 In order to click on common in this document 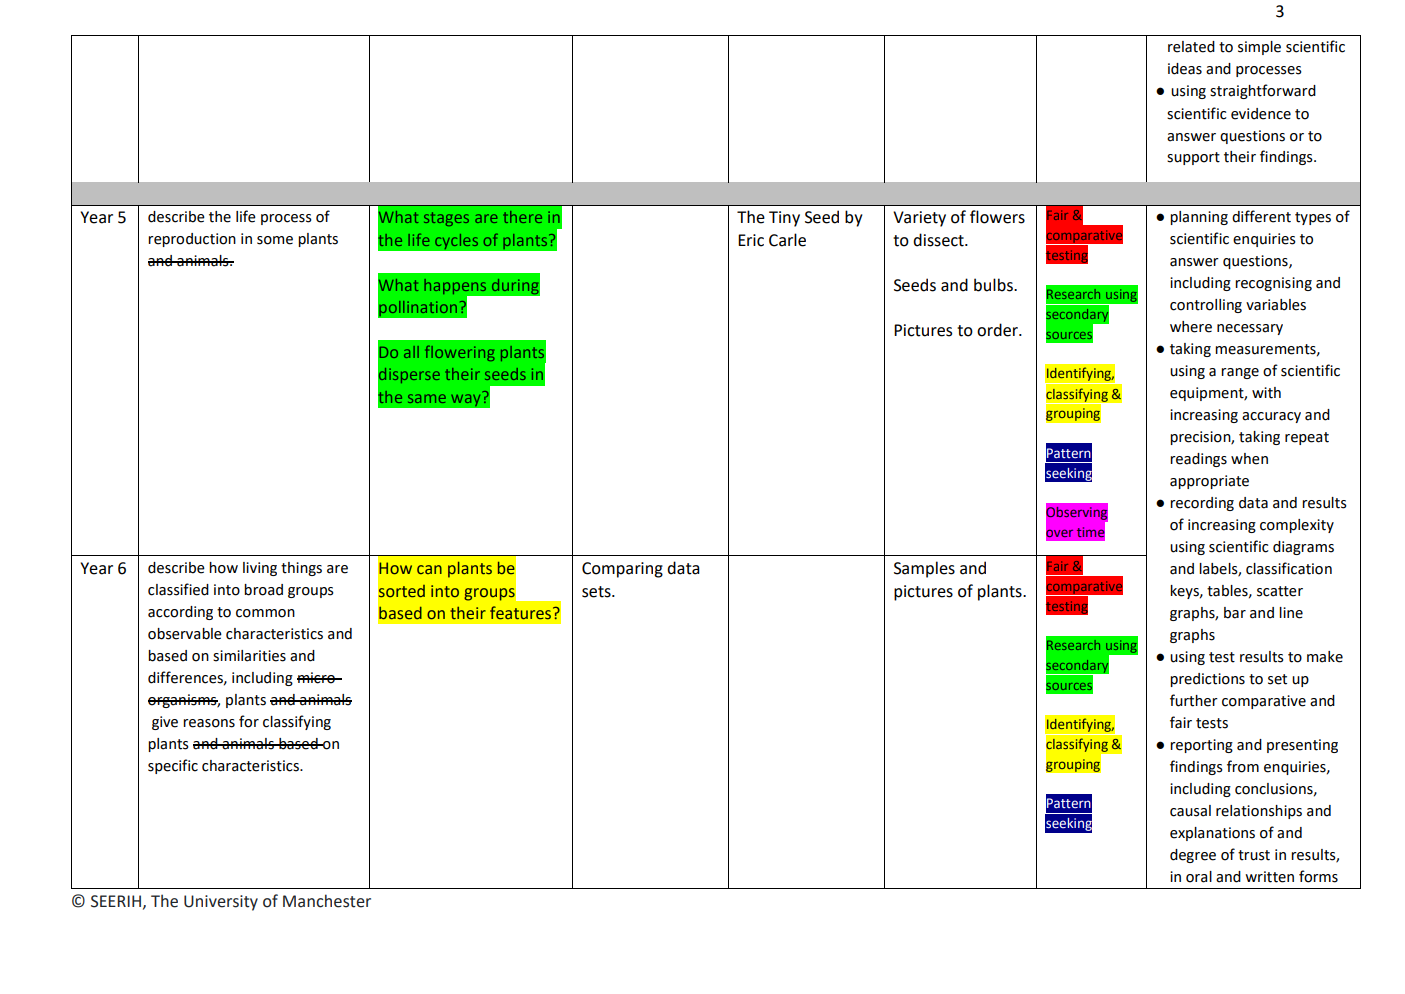, I will do `click(265, 613)`.
